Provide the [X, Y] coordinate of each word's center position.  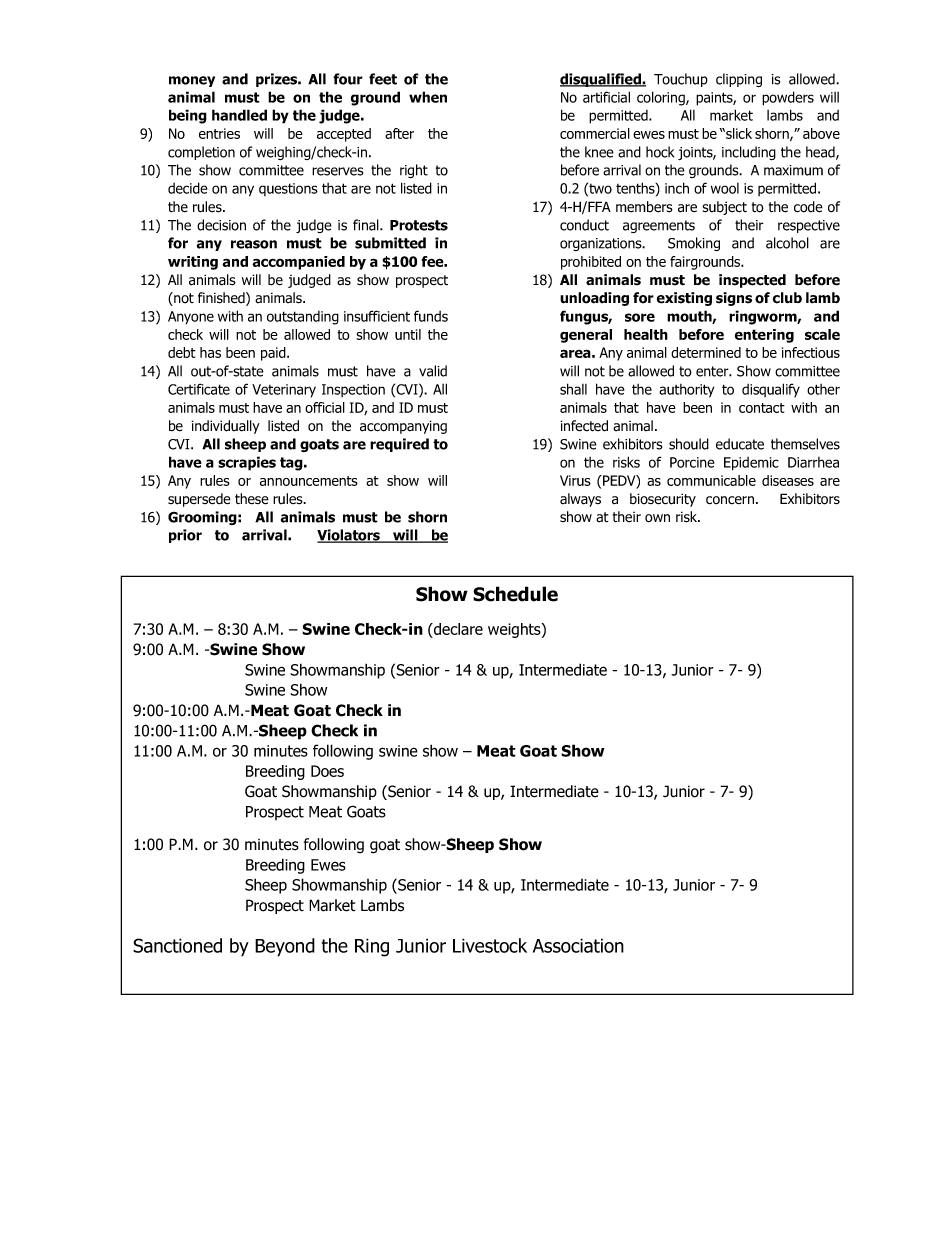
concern [730, 500]
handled [239, 115]
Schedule [515, 594]
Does [327, 771]
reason [254, 244]
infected [584, 426]
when [428, 97]
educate [740, 444]
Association [578, 945]
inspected [752, 281]
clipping [739, 80]
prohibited [591, 263]
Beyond [285, 947]
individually [225, 427]
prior [185, 536]
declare [457, 630]
